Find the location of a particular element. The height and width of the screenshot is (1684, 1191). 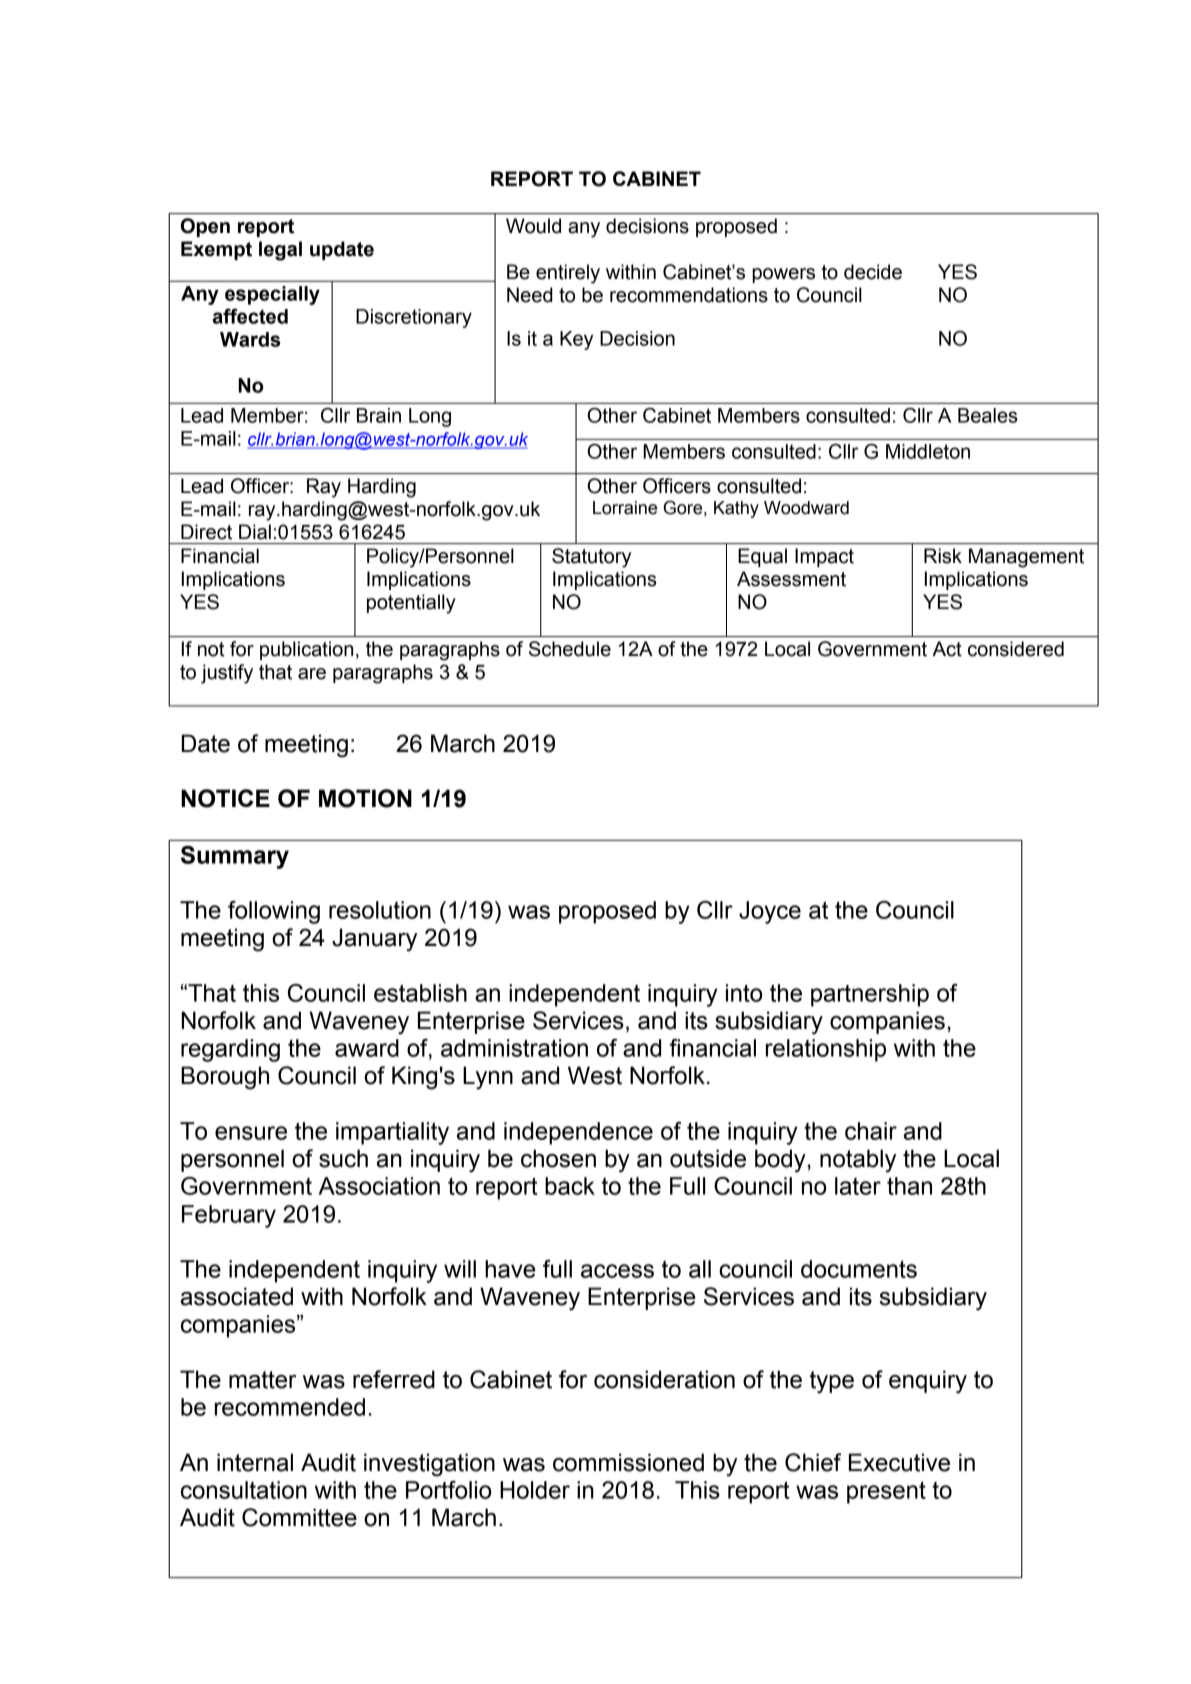

following is located at coordinates (274, 912).
